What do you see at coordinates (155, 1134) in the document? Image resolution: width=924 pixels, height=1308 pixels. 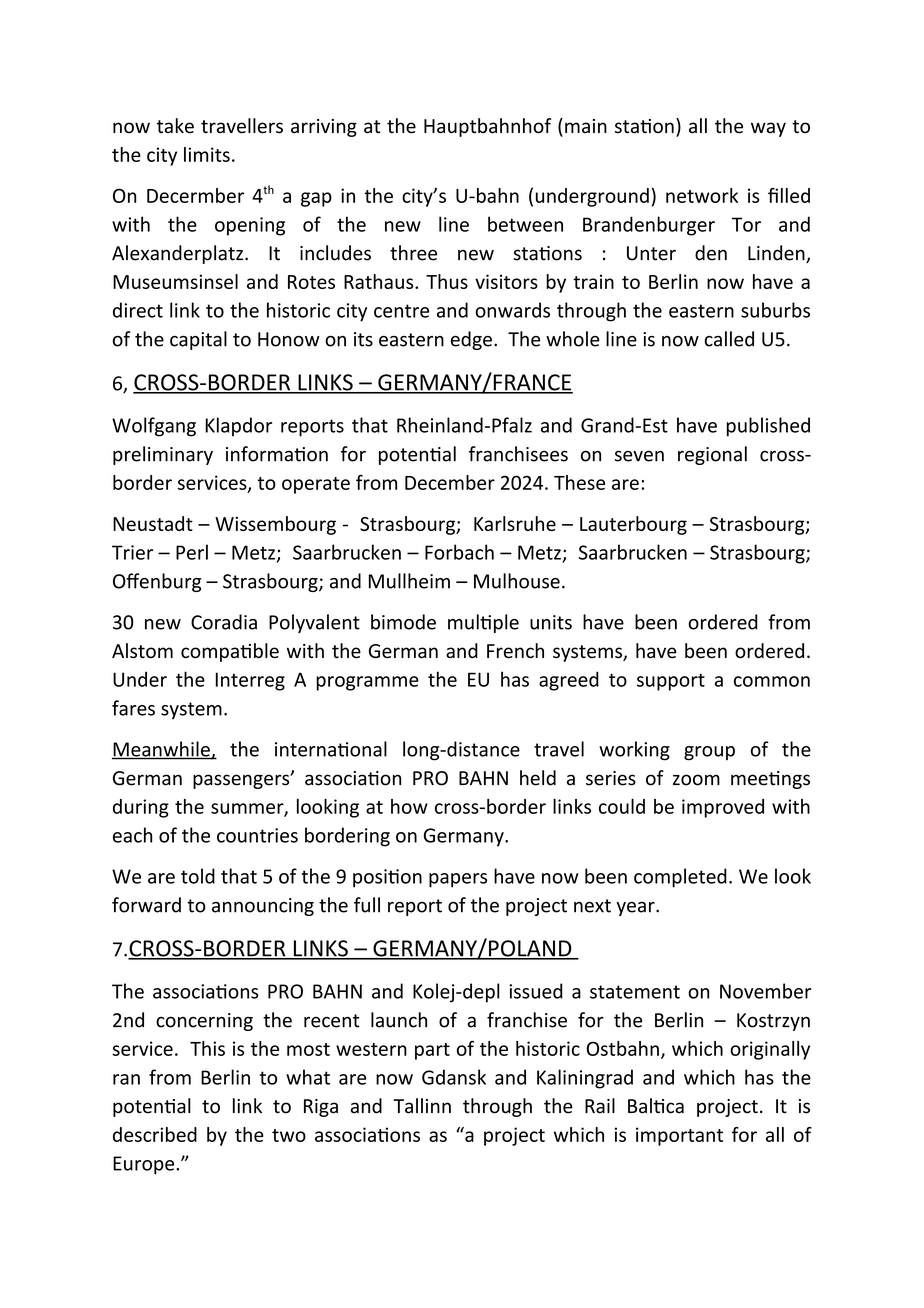 I see `described` at bounding box center [155, 1134].
